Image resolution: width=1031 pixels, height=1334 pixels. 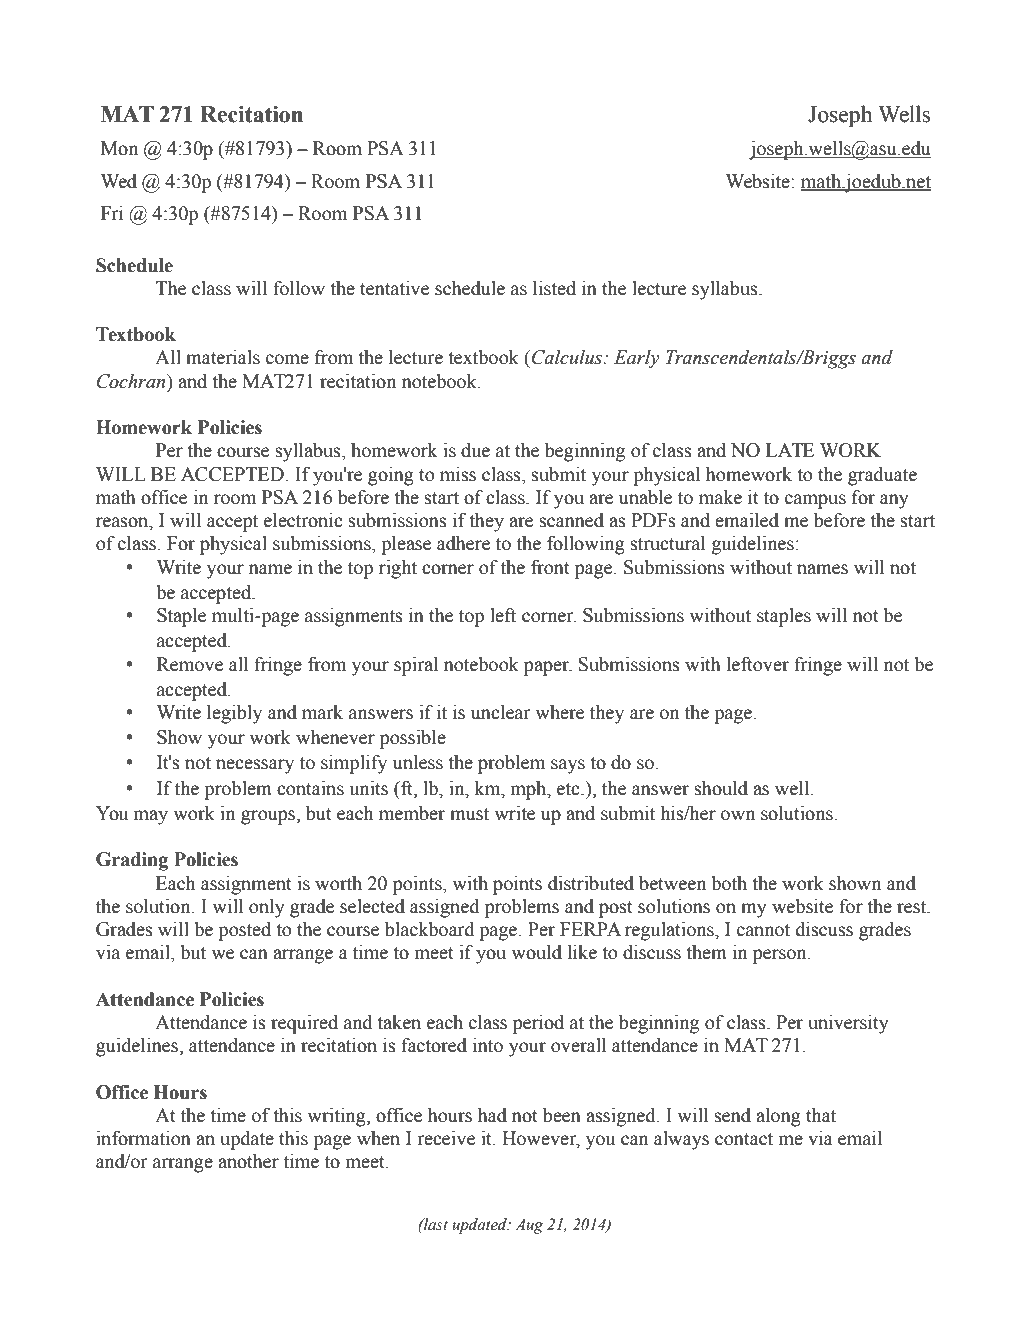 I want to click on must, so click(x=469, y=814).
